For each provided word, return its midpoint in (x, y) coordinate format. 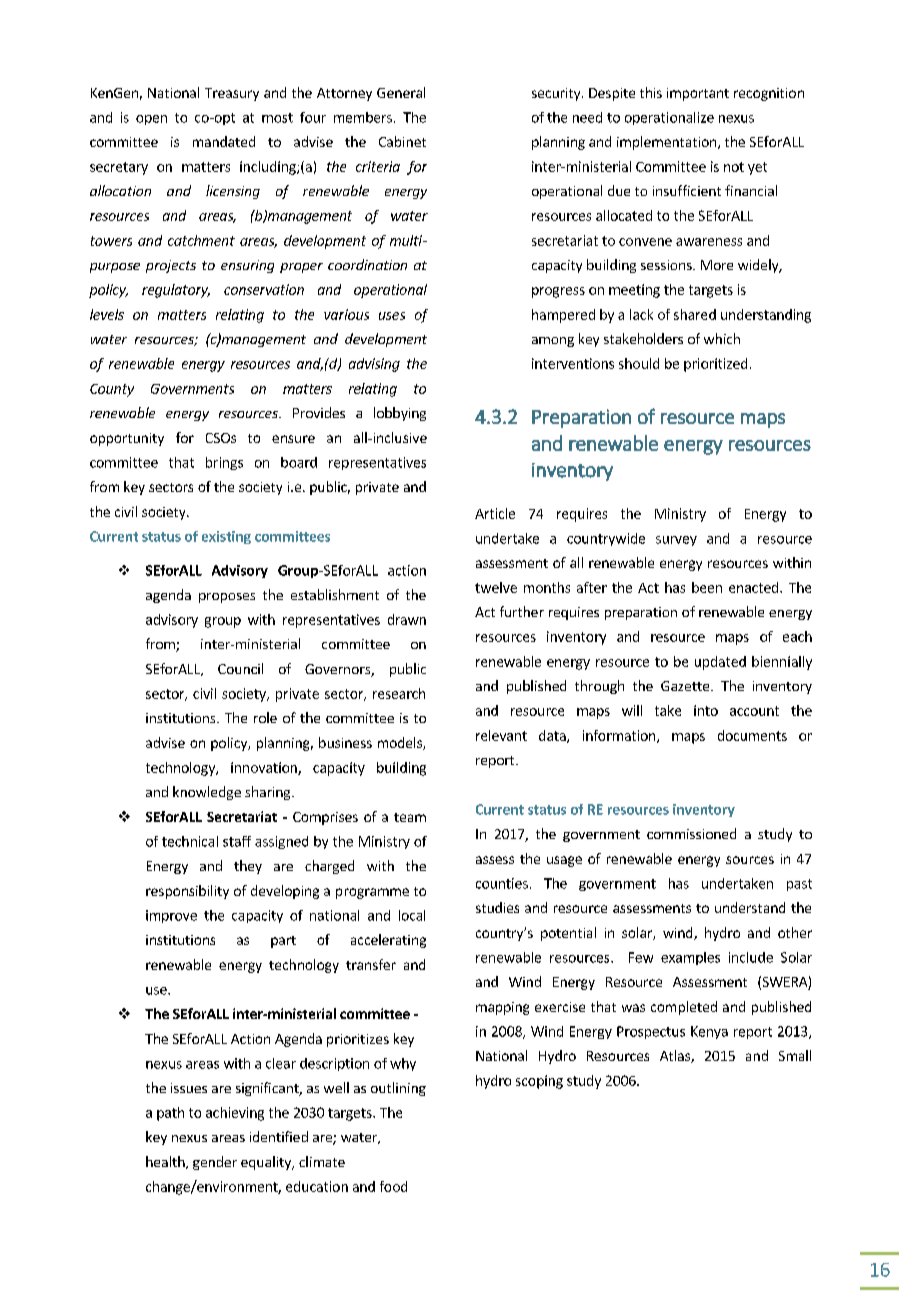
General (401, 92)
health (166, 1162)
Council (240, 668)
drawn (407, 619)
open (151, 120)
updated (720, 663)
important (698, 94)
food (393, 1186)
